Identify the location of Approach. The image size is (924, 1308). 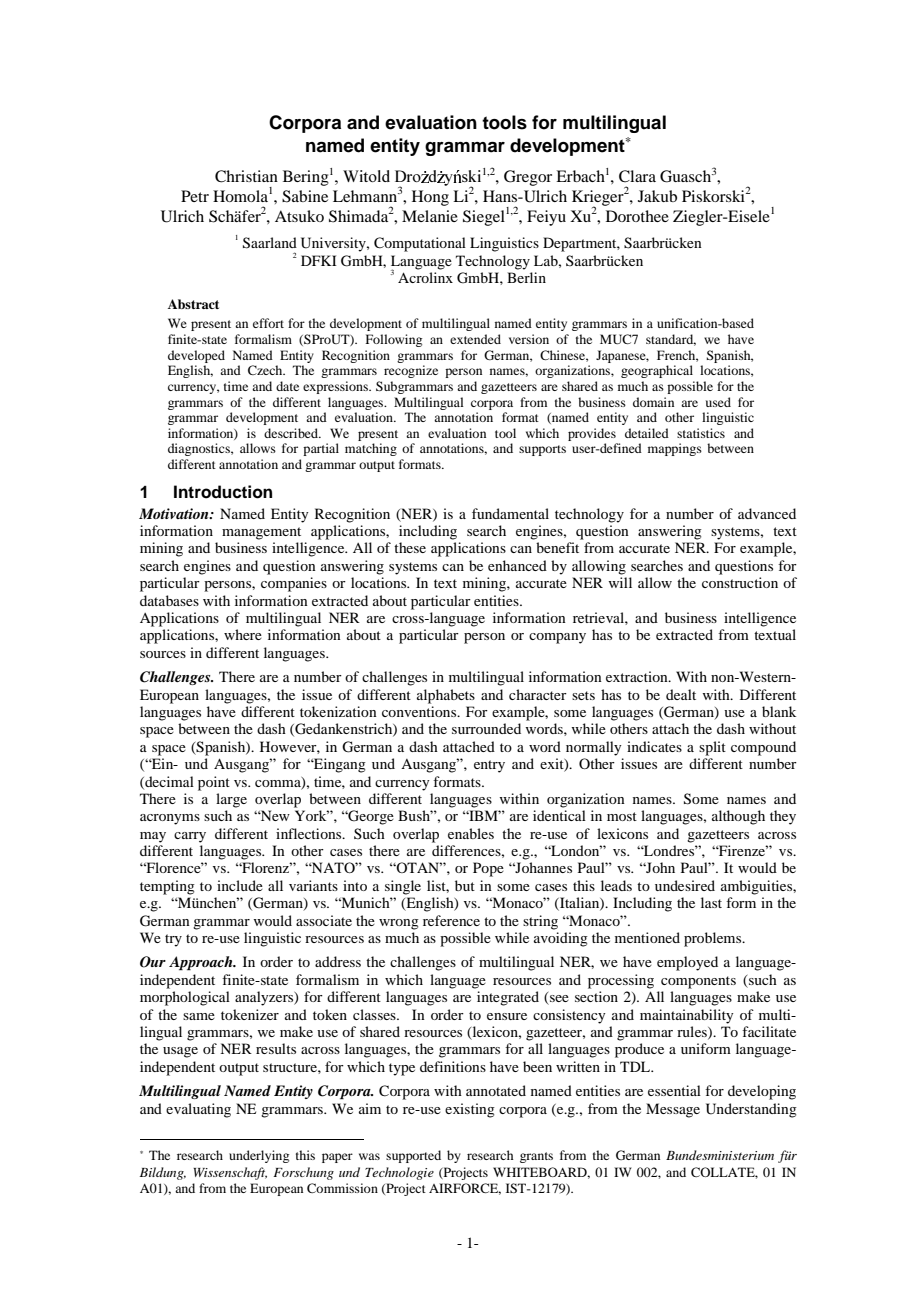
(202, 963).
